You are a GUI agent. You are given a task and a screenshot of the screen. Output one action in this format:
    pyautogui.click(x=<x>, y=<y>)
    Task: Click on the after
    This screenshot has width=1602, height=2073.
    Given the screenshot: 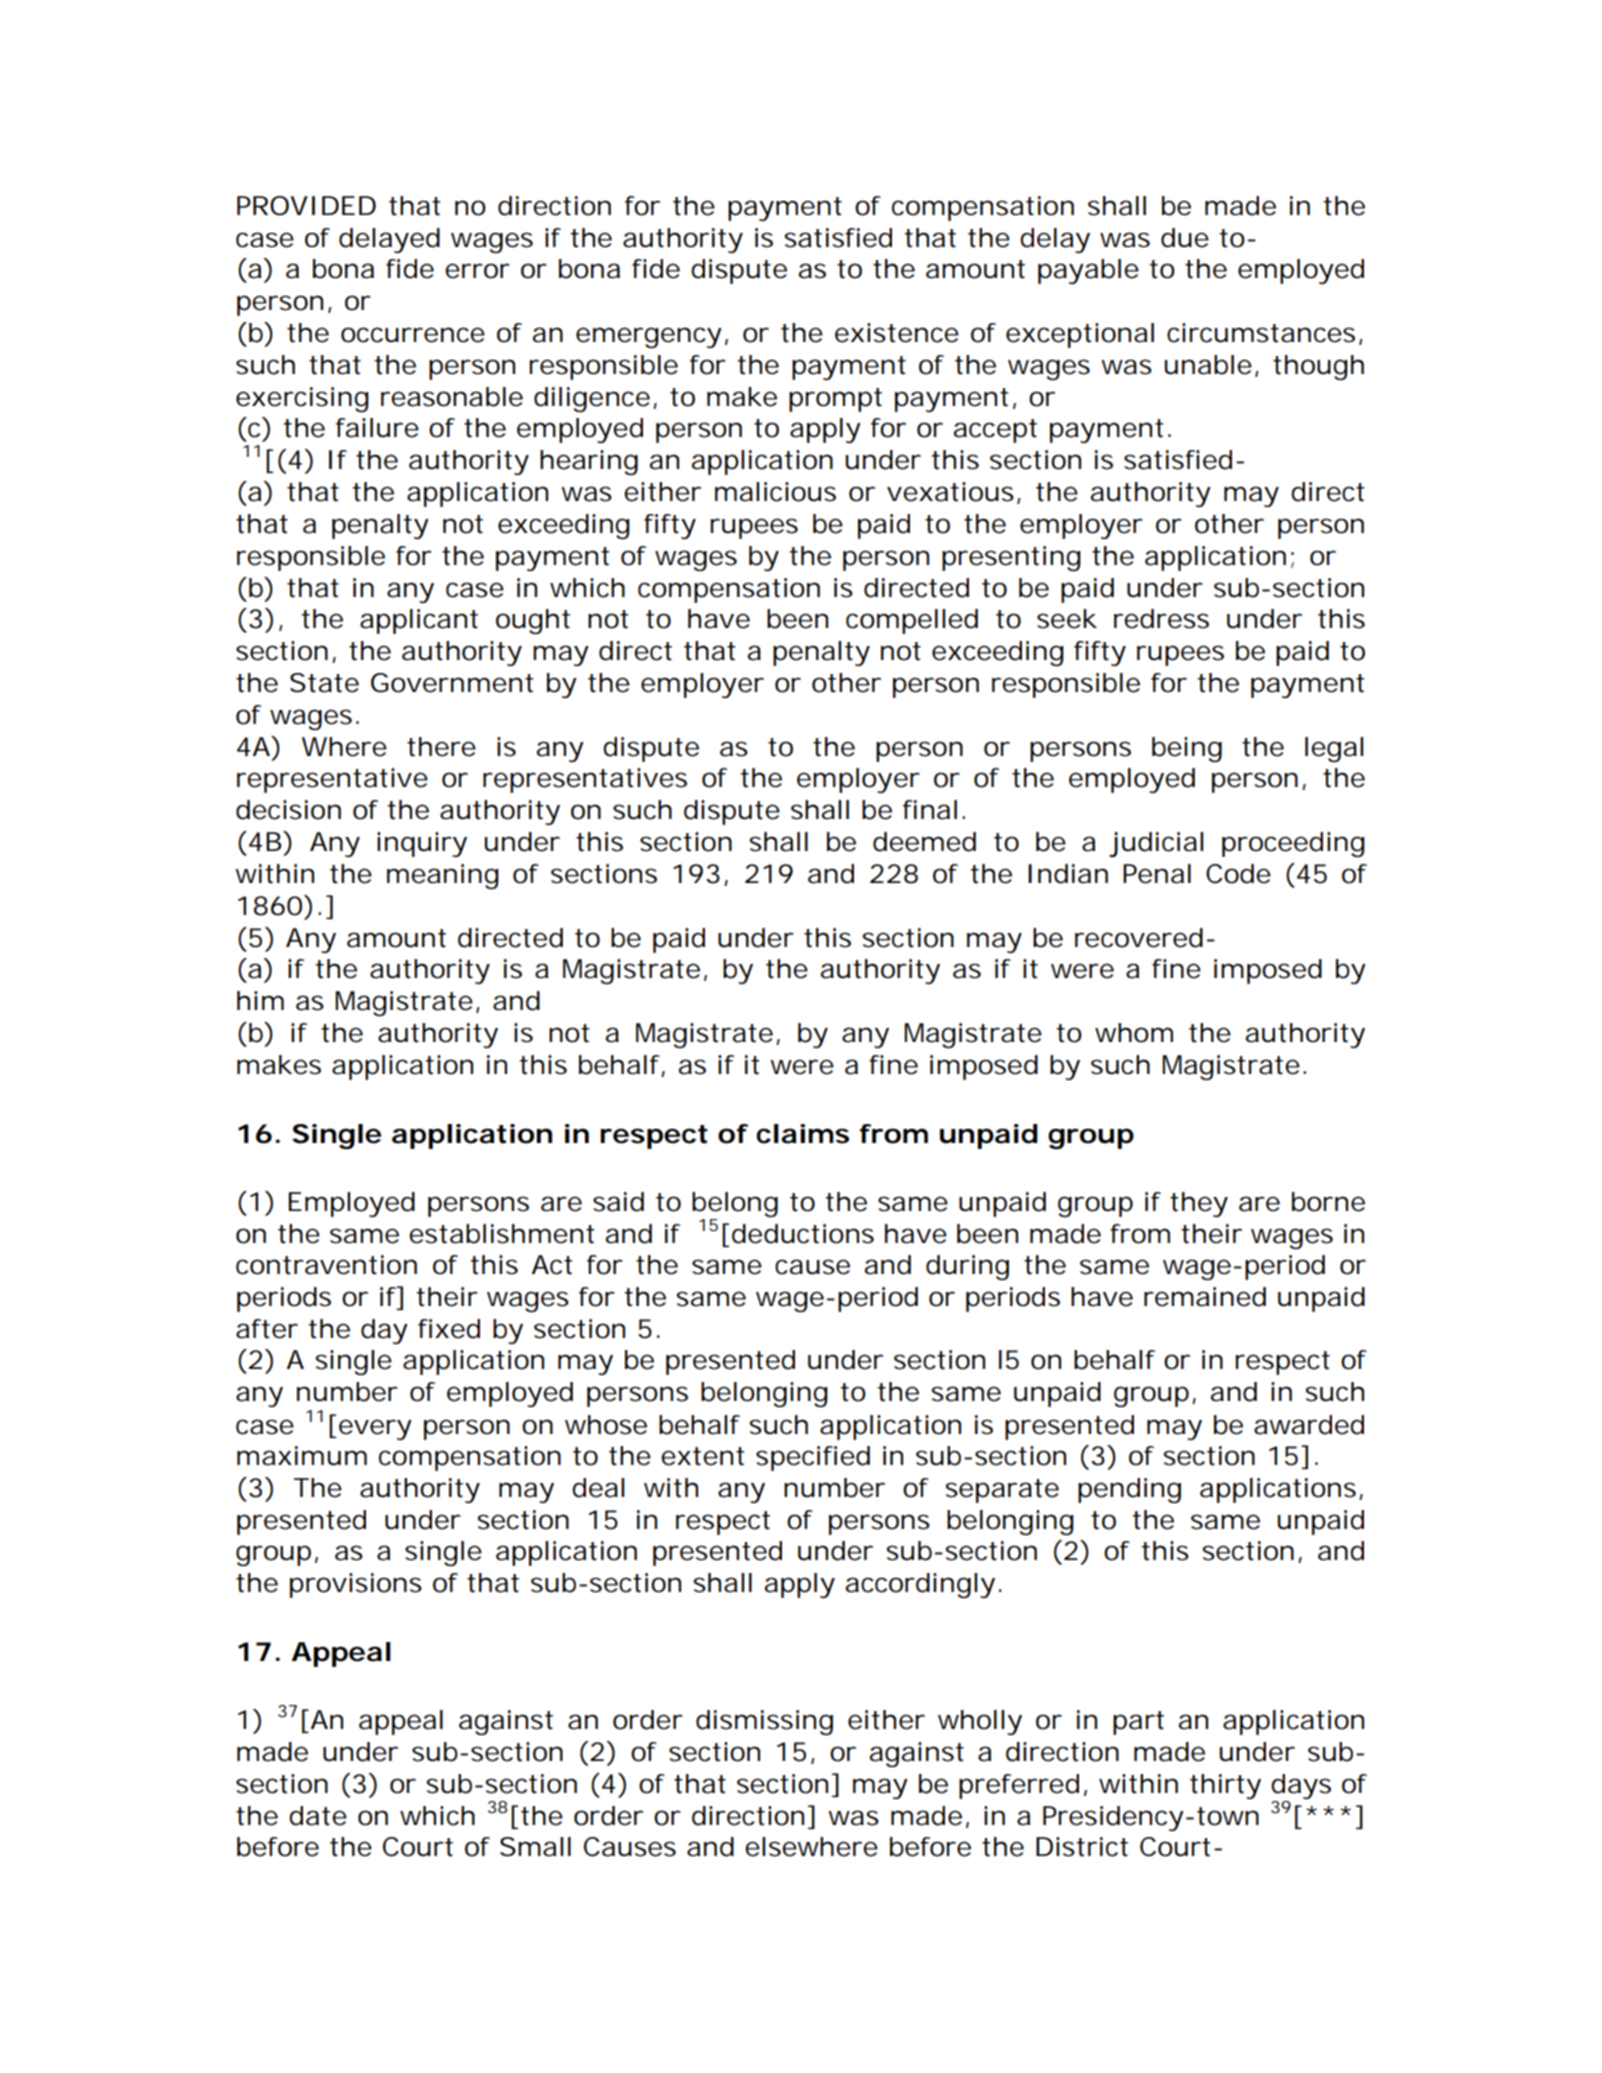 What is the action you would take?
    pyautogui.click(x=267, y=1329)
